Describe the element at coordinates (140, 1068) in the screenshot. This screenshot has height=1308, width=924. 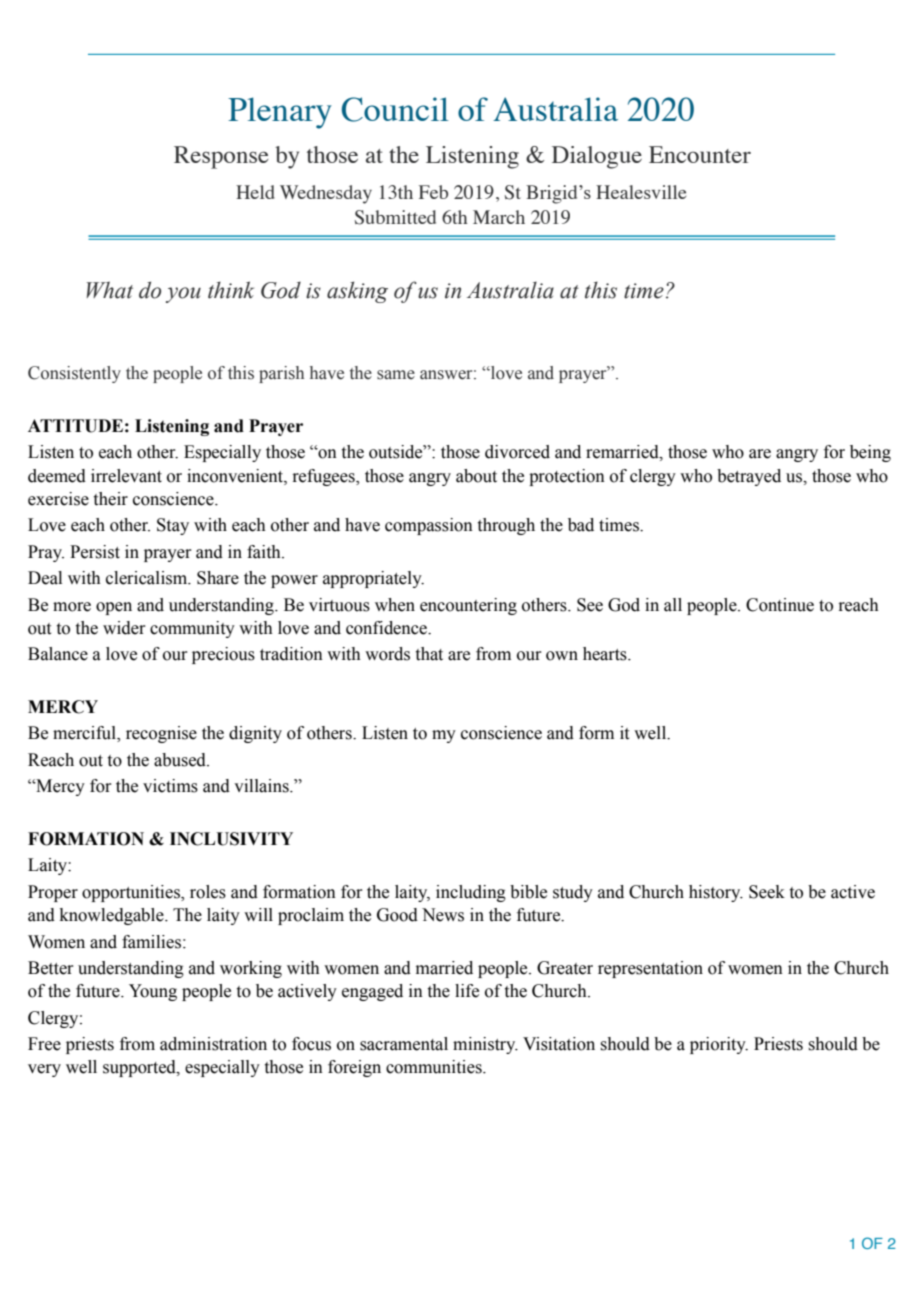
I see `supported` at that location.
